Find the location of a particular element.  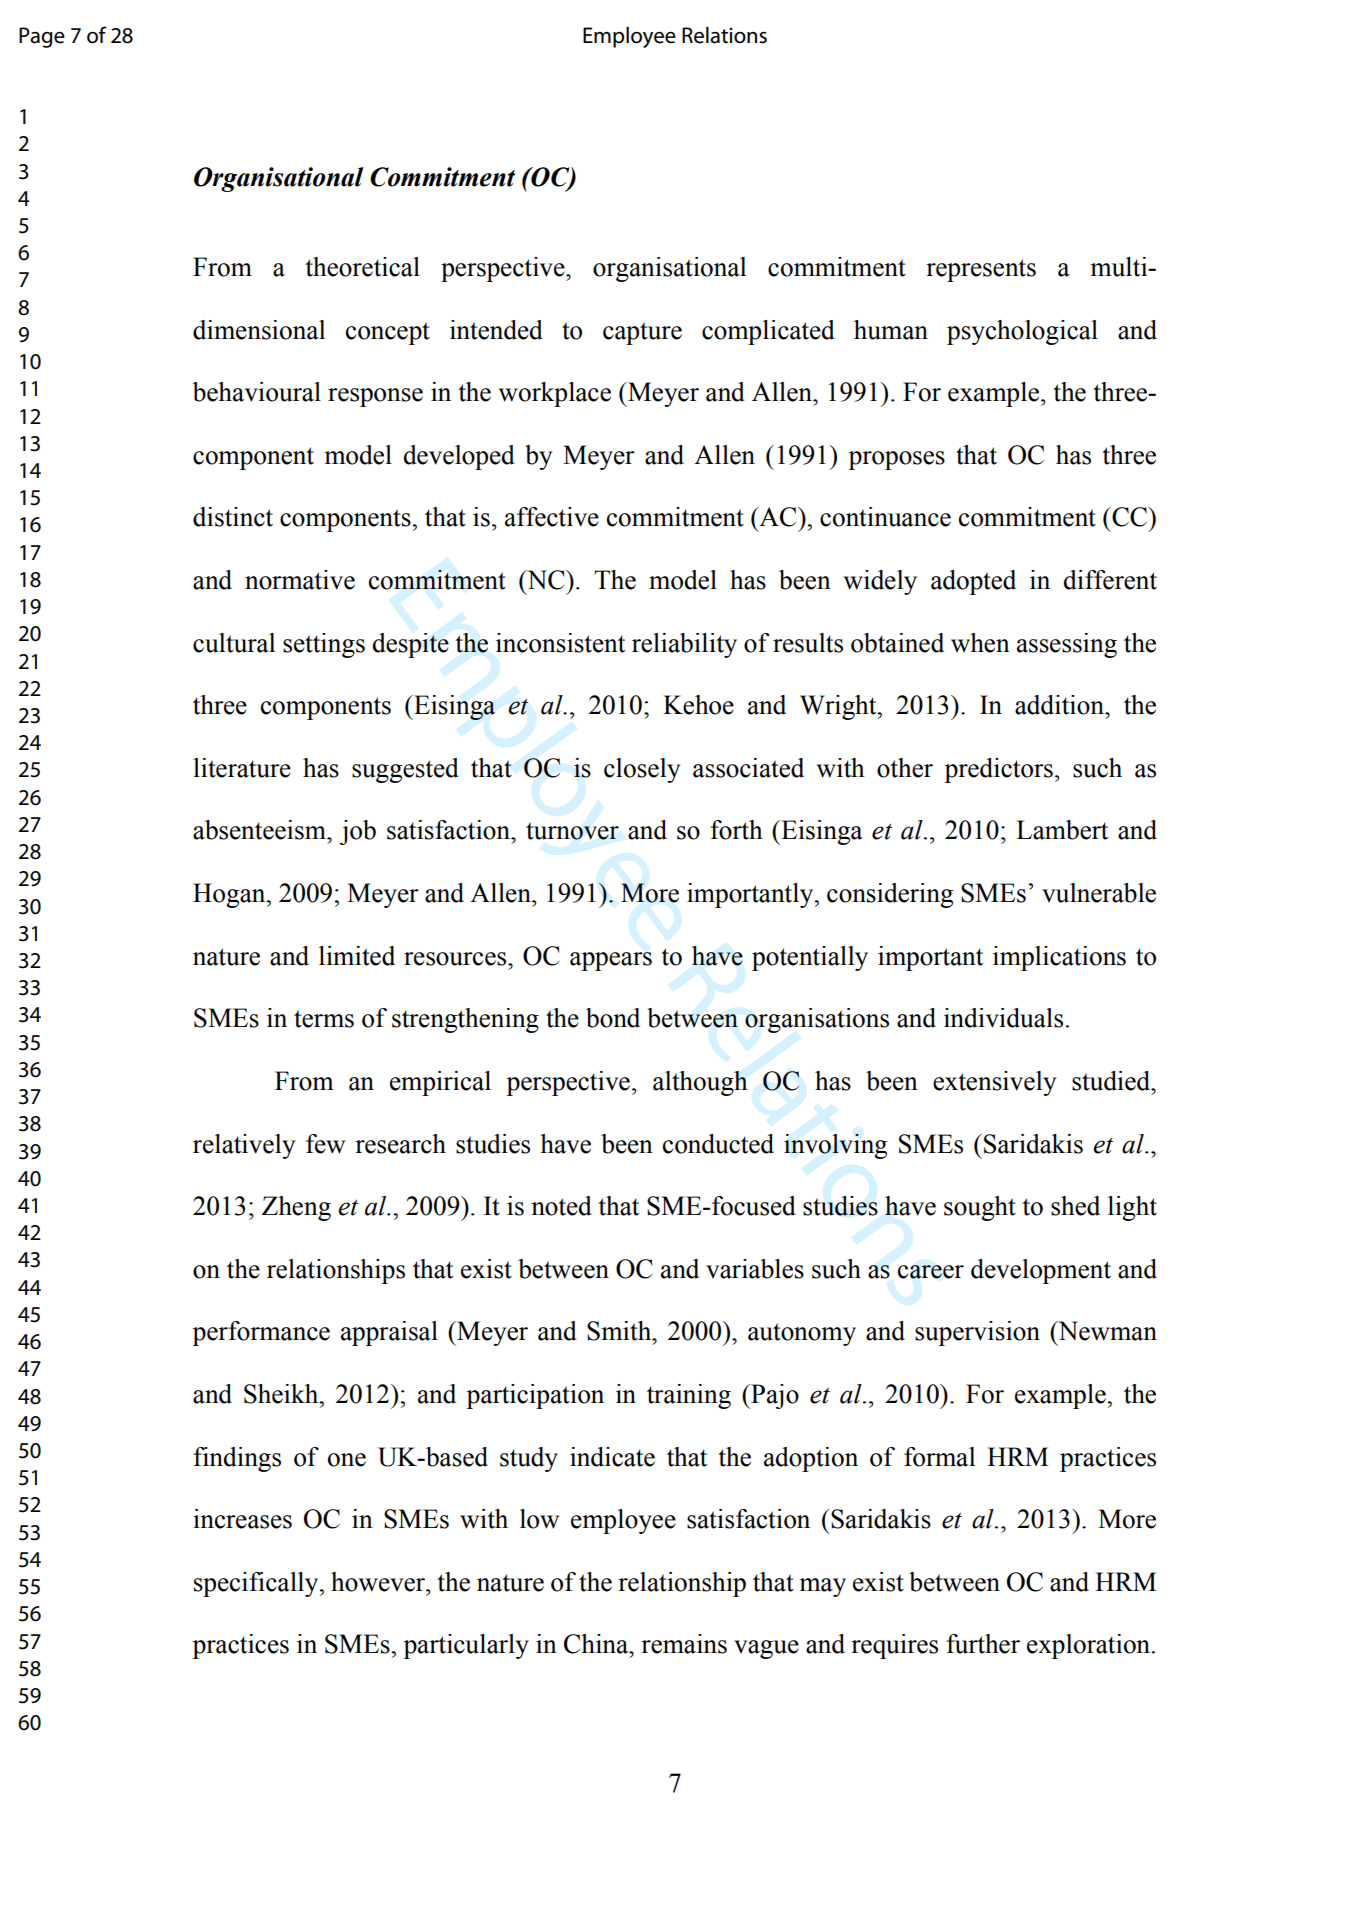

China is located at coordinates (597, 1644).
